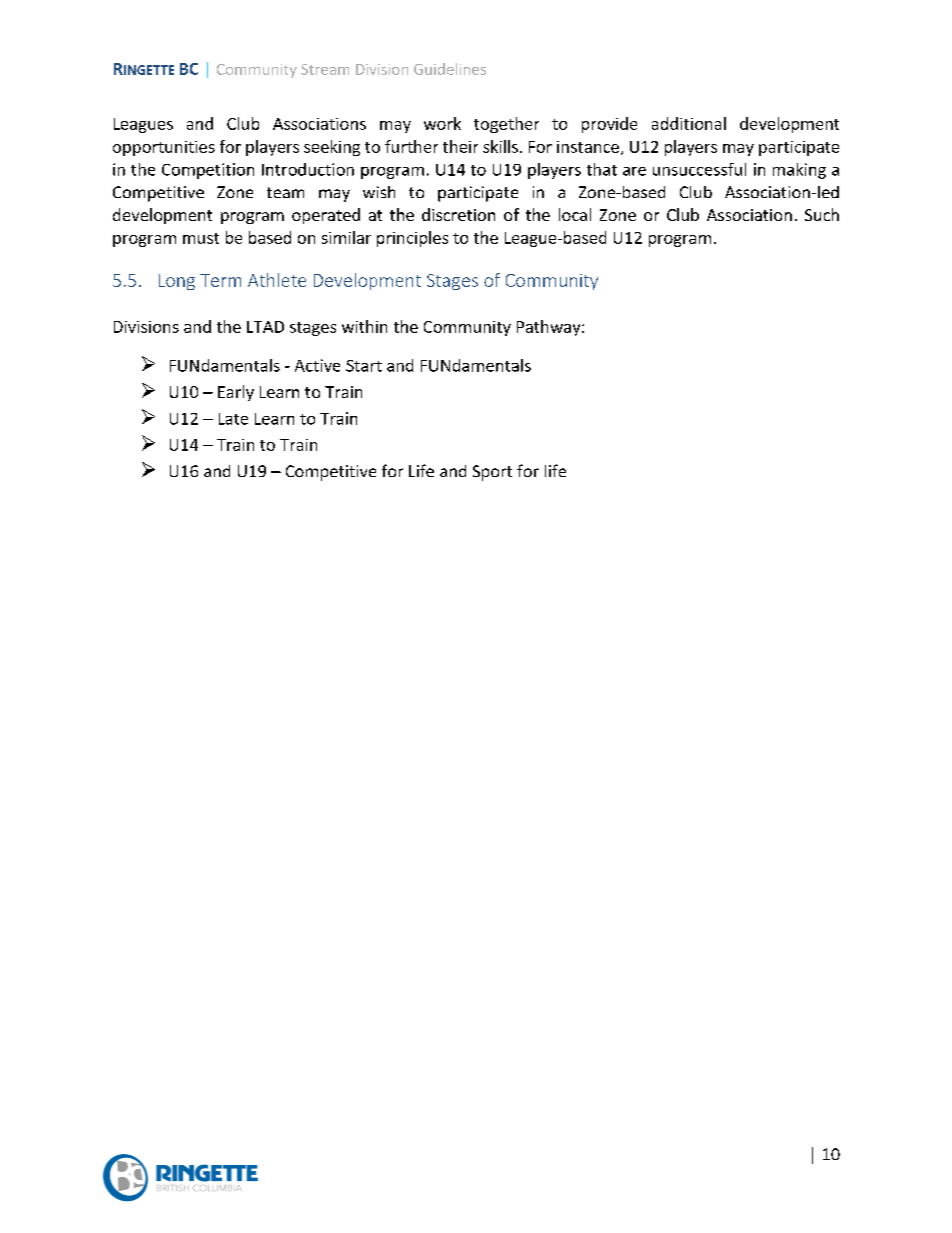 This image has height=1233, width=952. What do you see at coordinates (689, 123) in the image?
I see `additional` at bounding box center [689, 123].
